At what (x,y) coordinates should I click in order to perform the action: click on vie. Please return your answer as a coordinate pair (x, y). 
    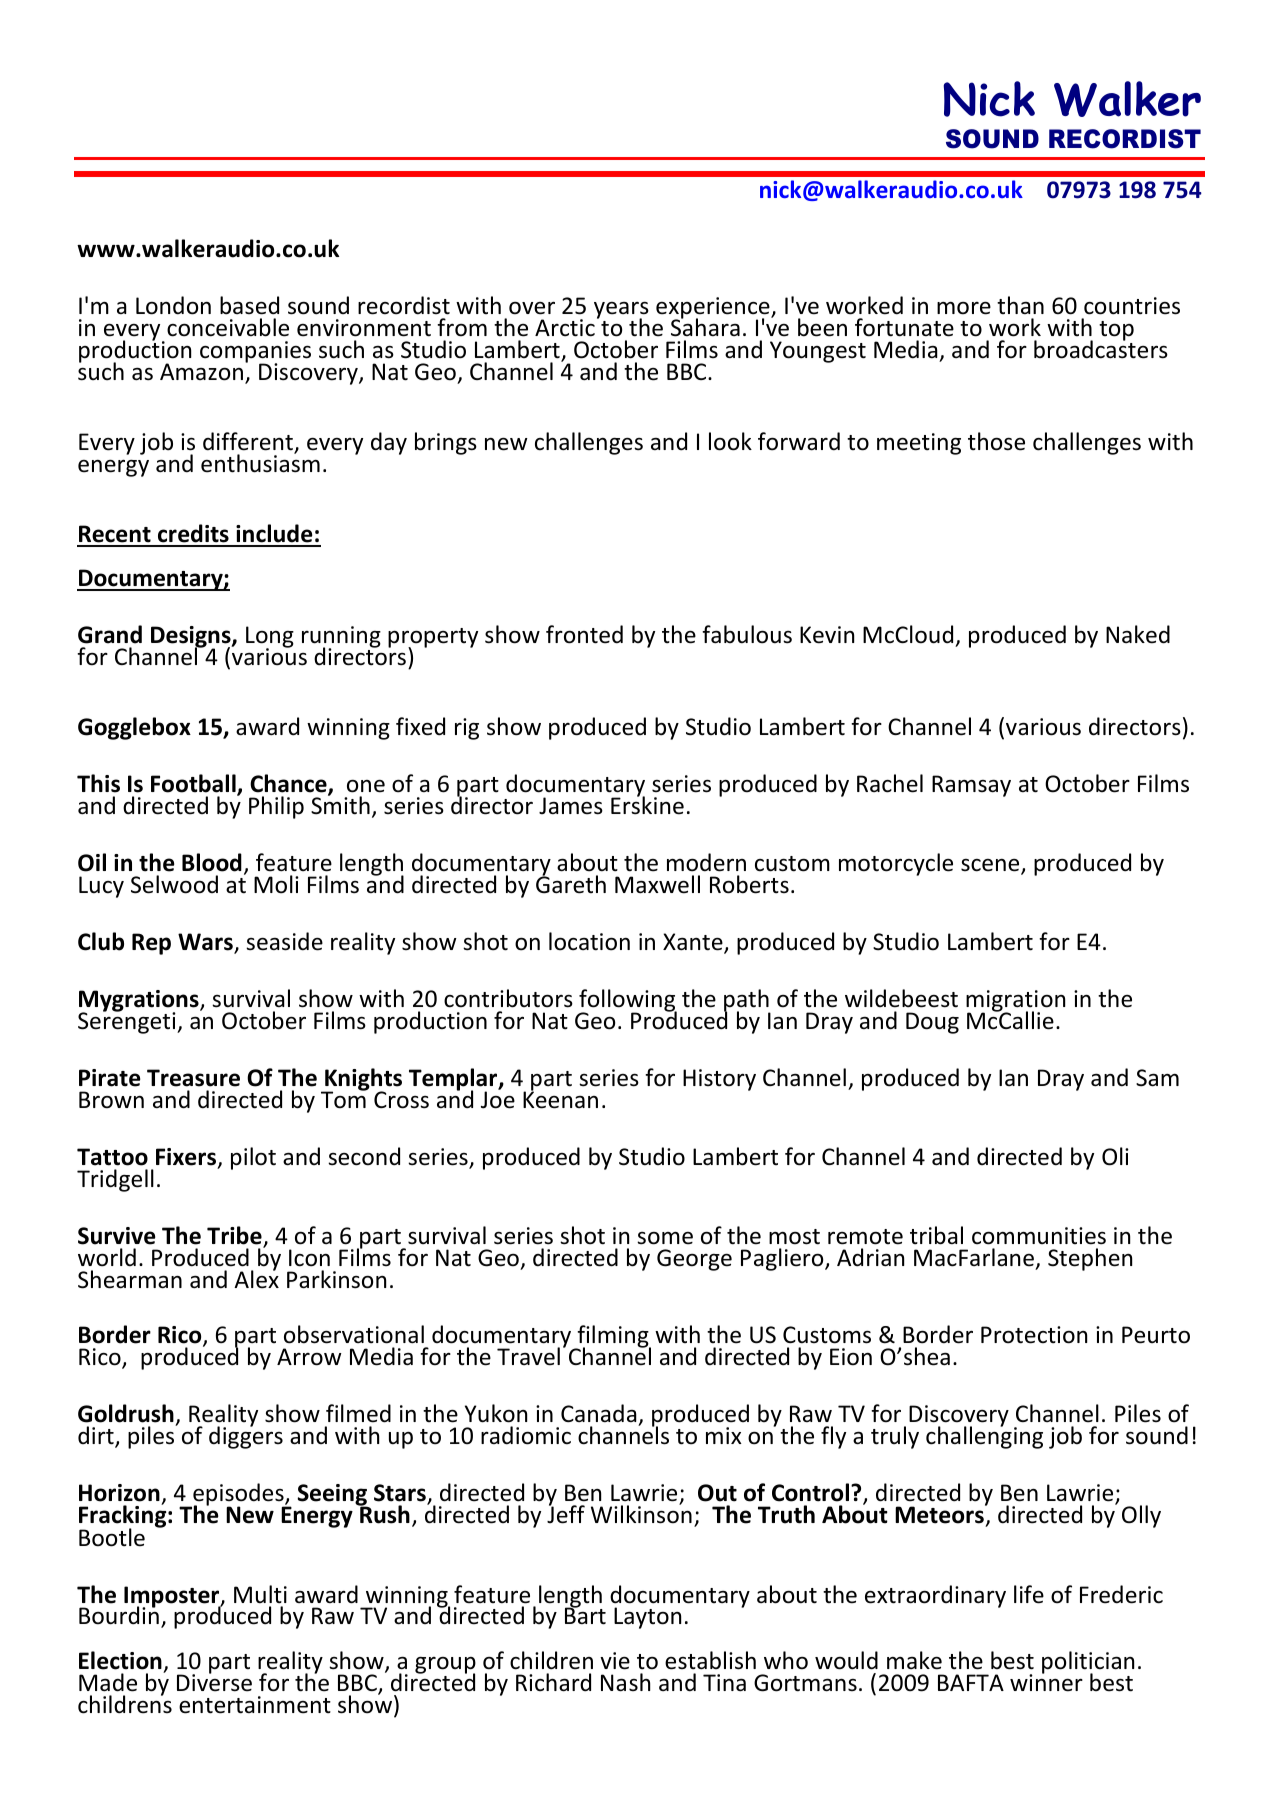
    Looking at the image, I should click on (615, 1661).
